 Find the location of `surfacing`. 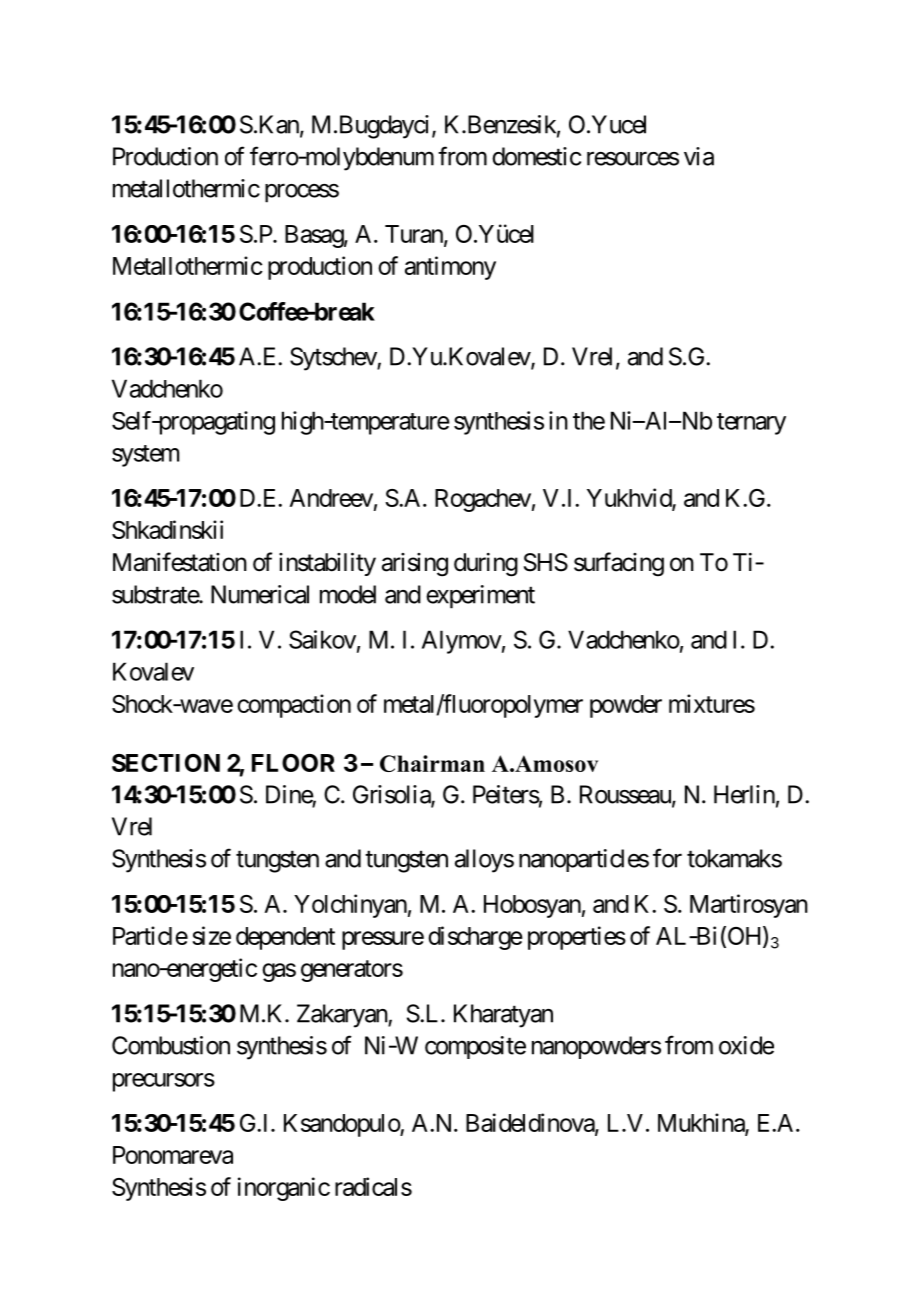

surfacing is located at coordinates (619, 564).
